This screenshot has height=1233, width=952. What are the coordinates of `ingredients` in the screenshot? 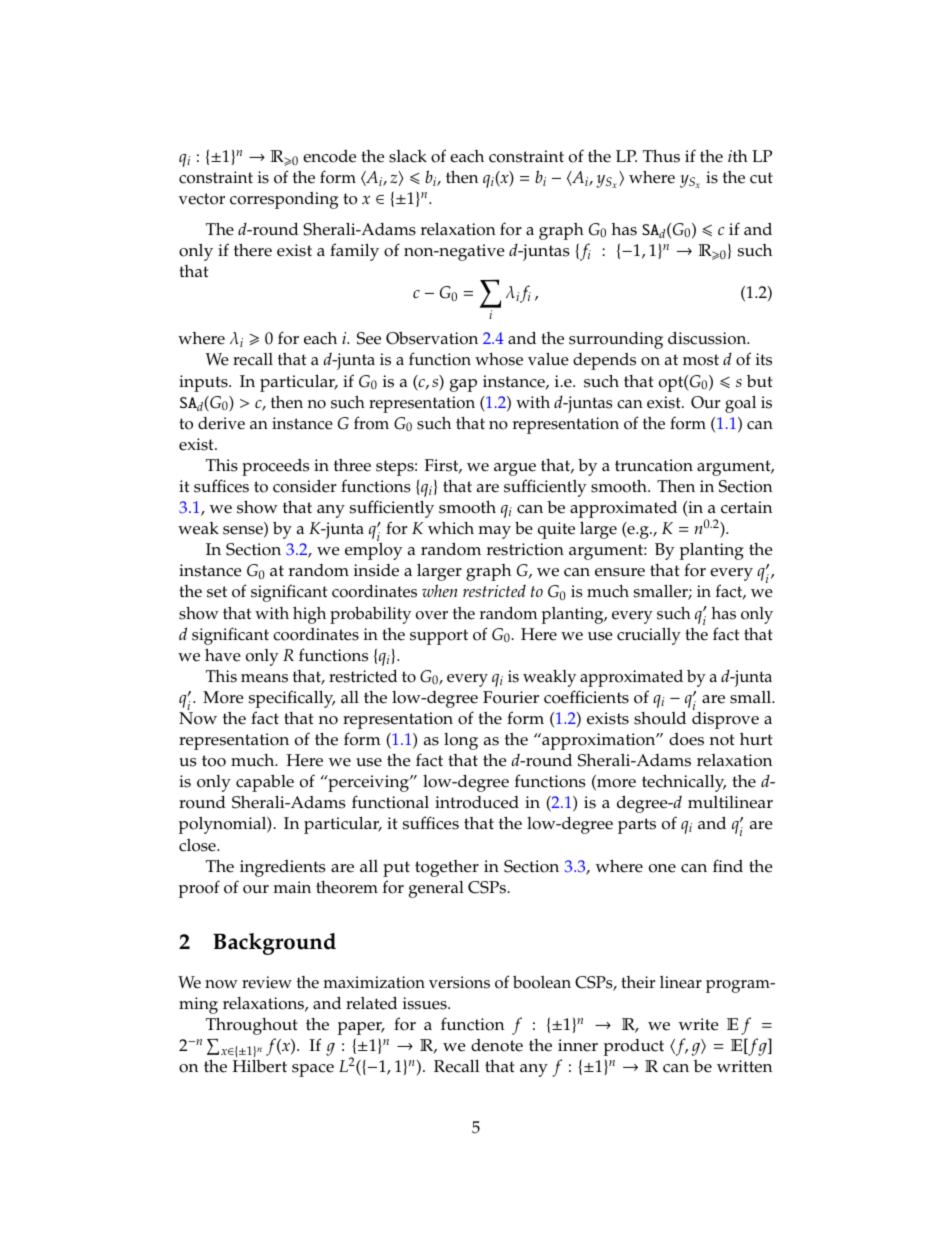 It's located at (283, 868).
